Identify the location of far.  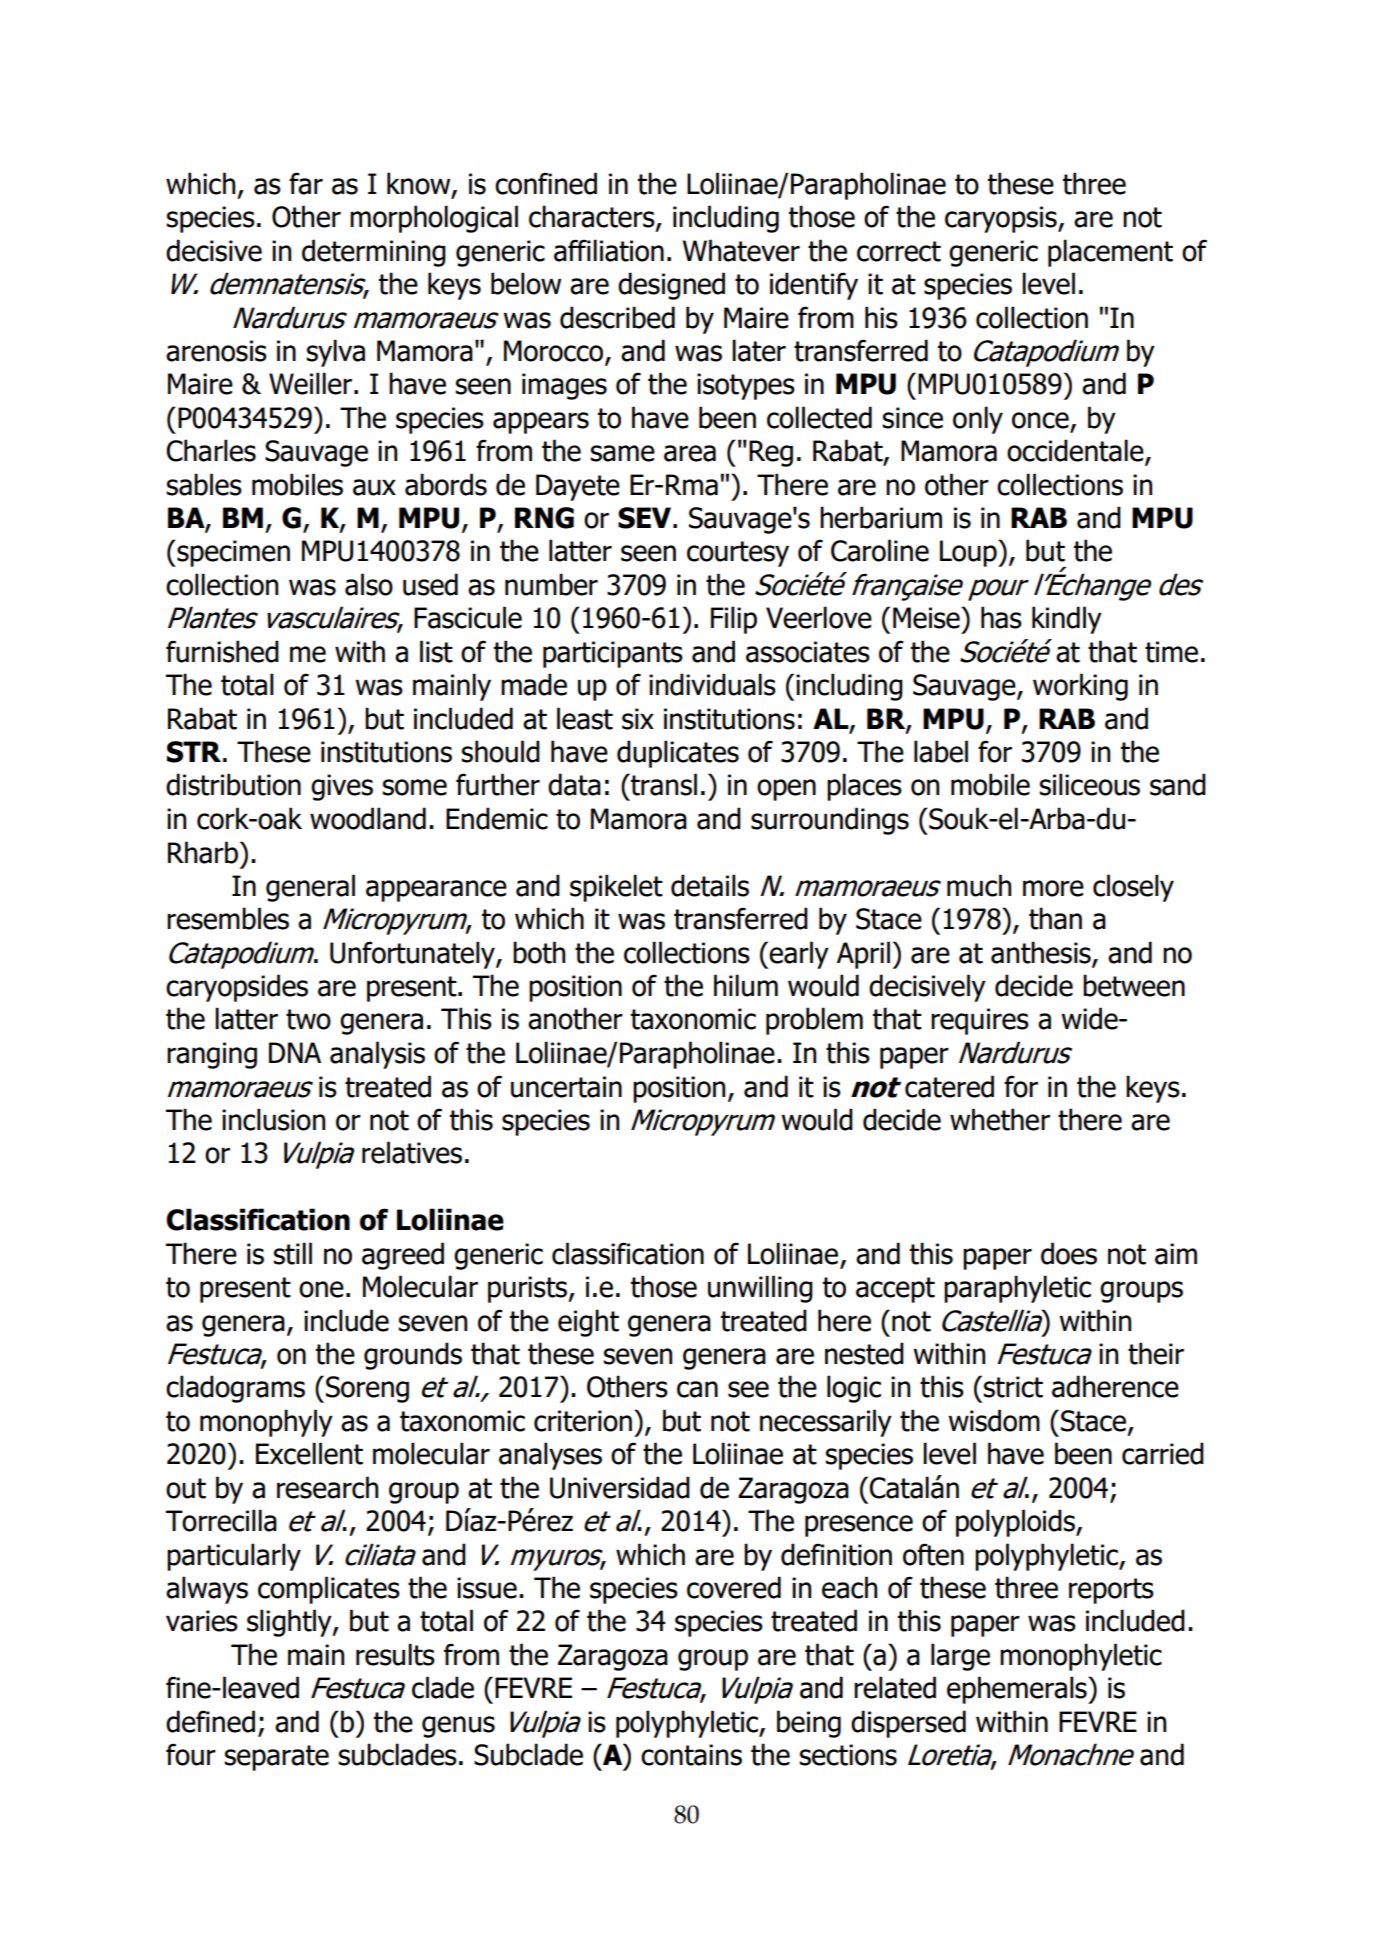
(306, 183).
